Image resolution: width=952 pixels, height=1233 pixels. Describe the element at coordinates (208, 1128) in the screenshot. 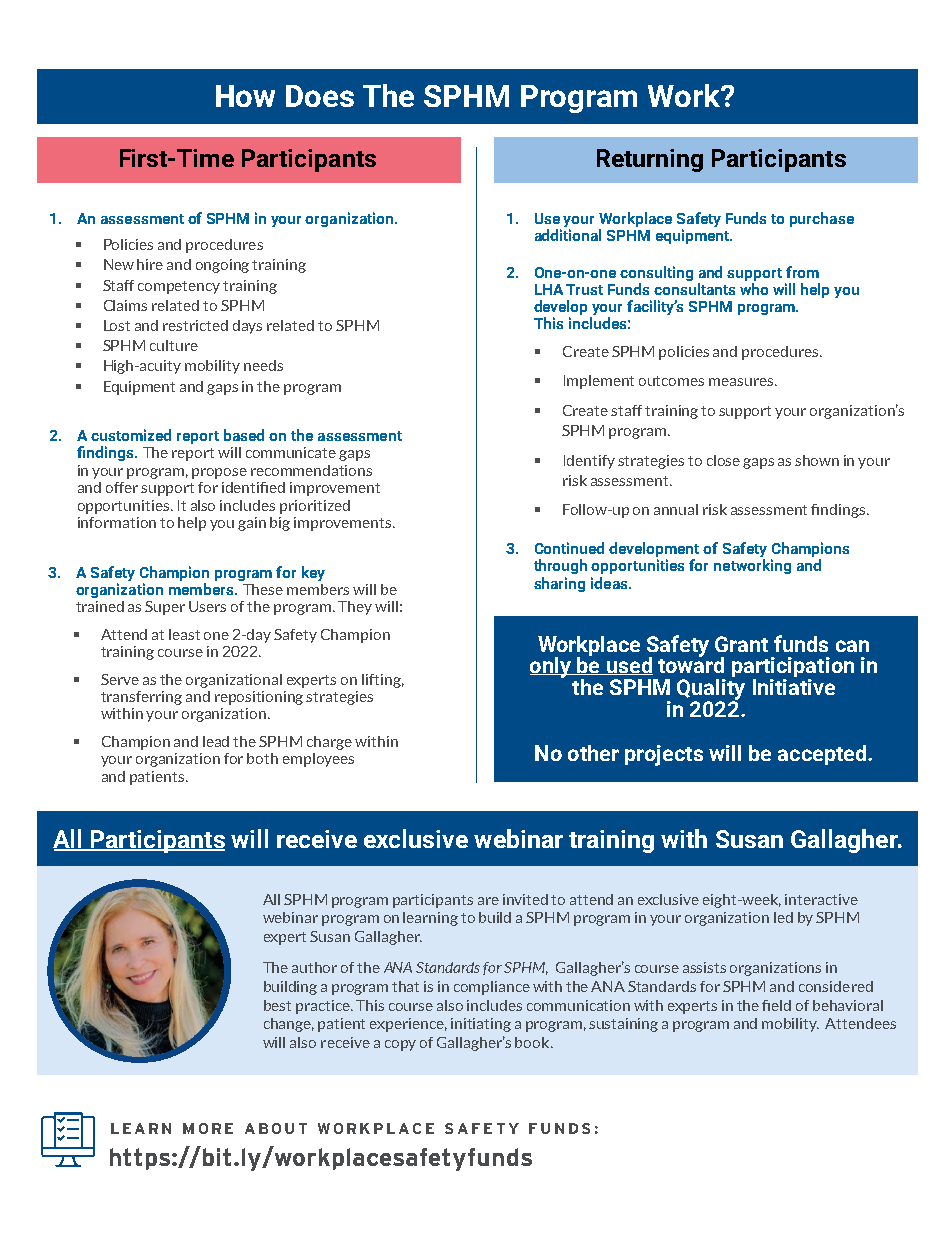

I see `MORE` at that location.
